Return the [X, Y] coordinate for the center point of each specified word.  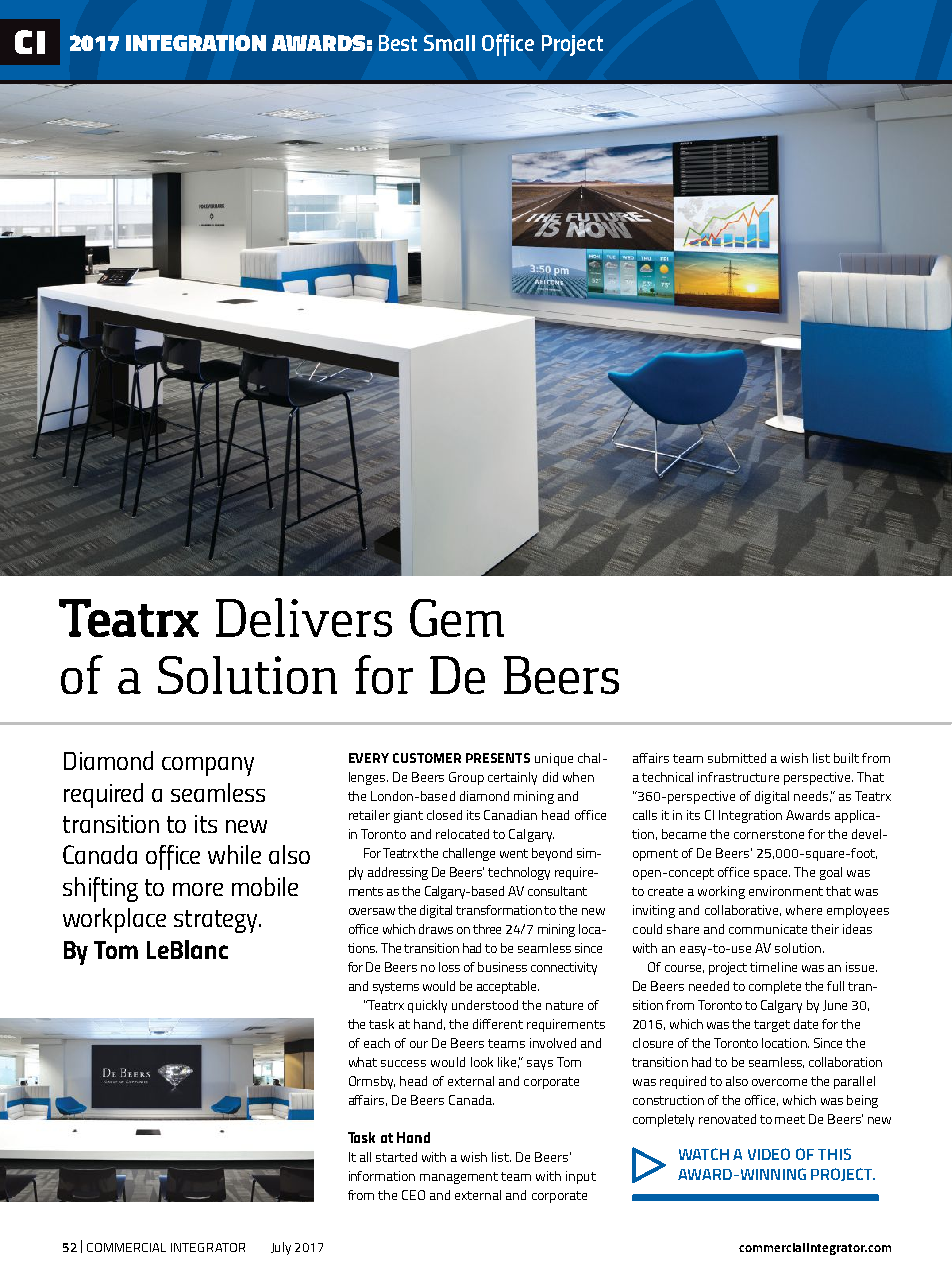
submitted [737, 758]
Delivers [304, 617]
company [208, 766]
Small [449, 43]
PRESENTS [498, 758]
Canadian [510, 815]
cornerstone [769, 834]
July [281, 1248]
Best [398, 43]
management [459, 1178]
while [234, 854]
